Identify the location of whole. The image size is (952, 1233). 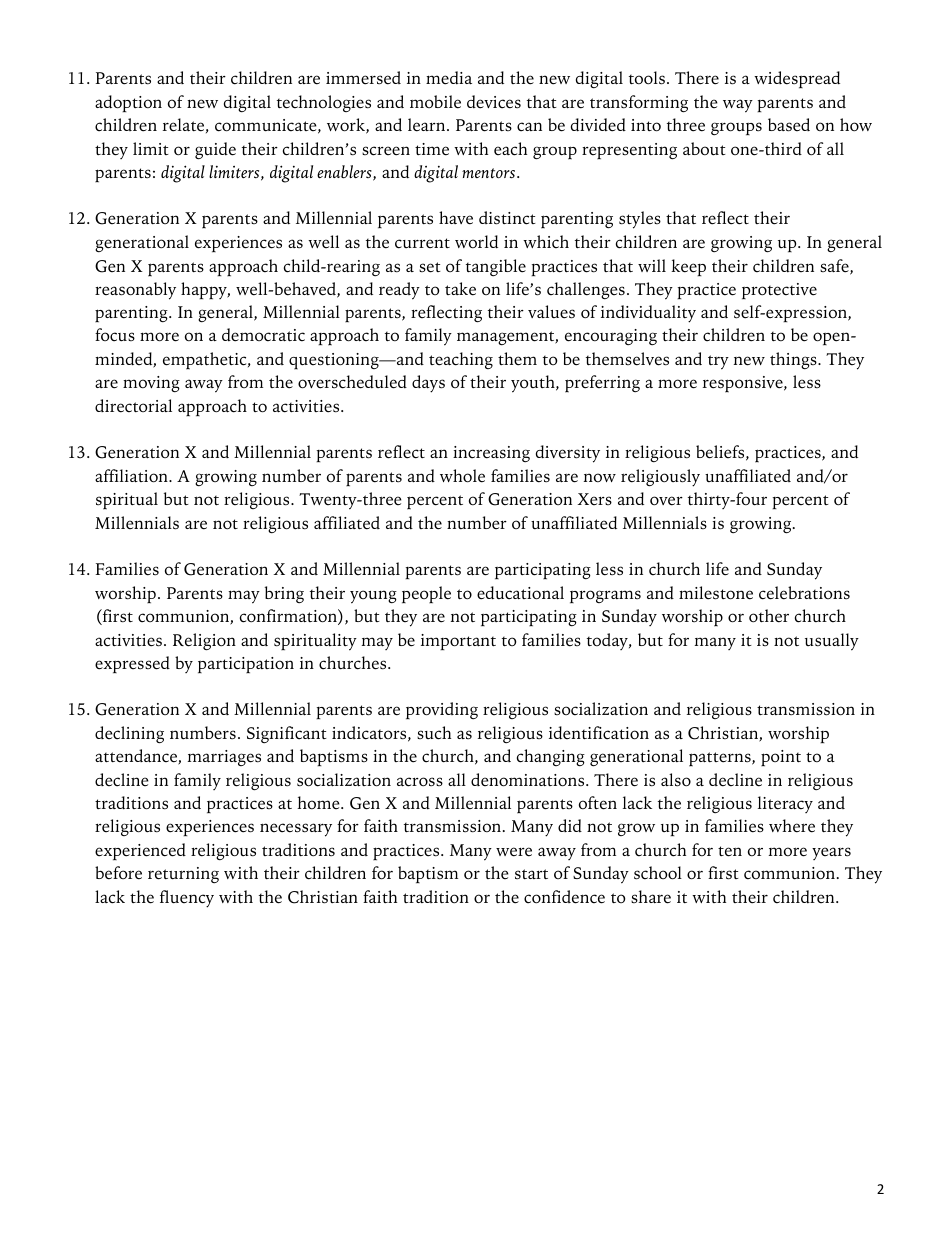
(462, 476).
